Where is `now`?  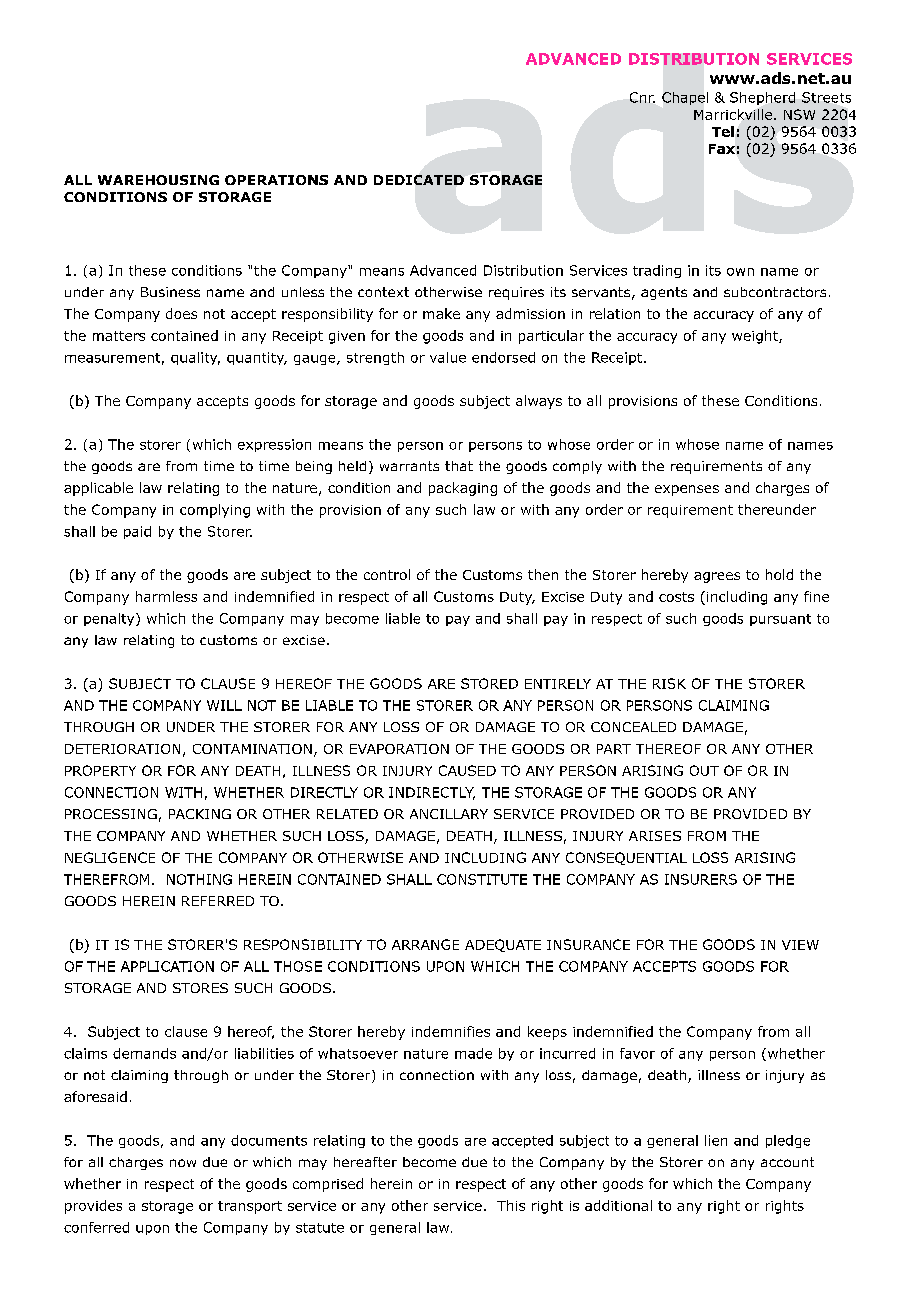 now is located at coordinates (183, 1163).
